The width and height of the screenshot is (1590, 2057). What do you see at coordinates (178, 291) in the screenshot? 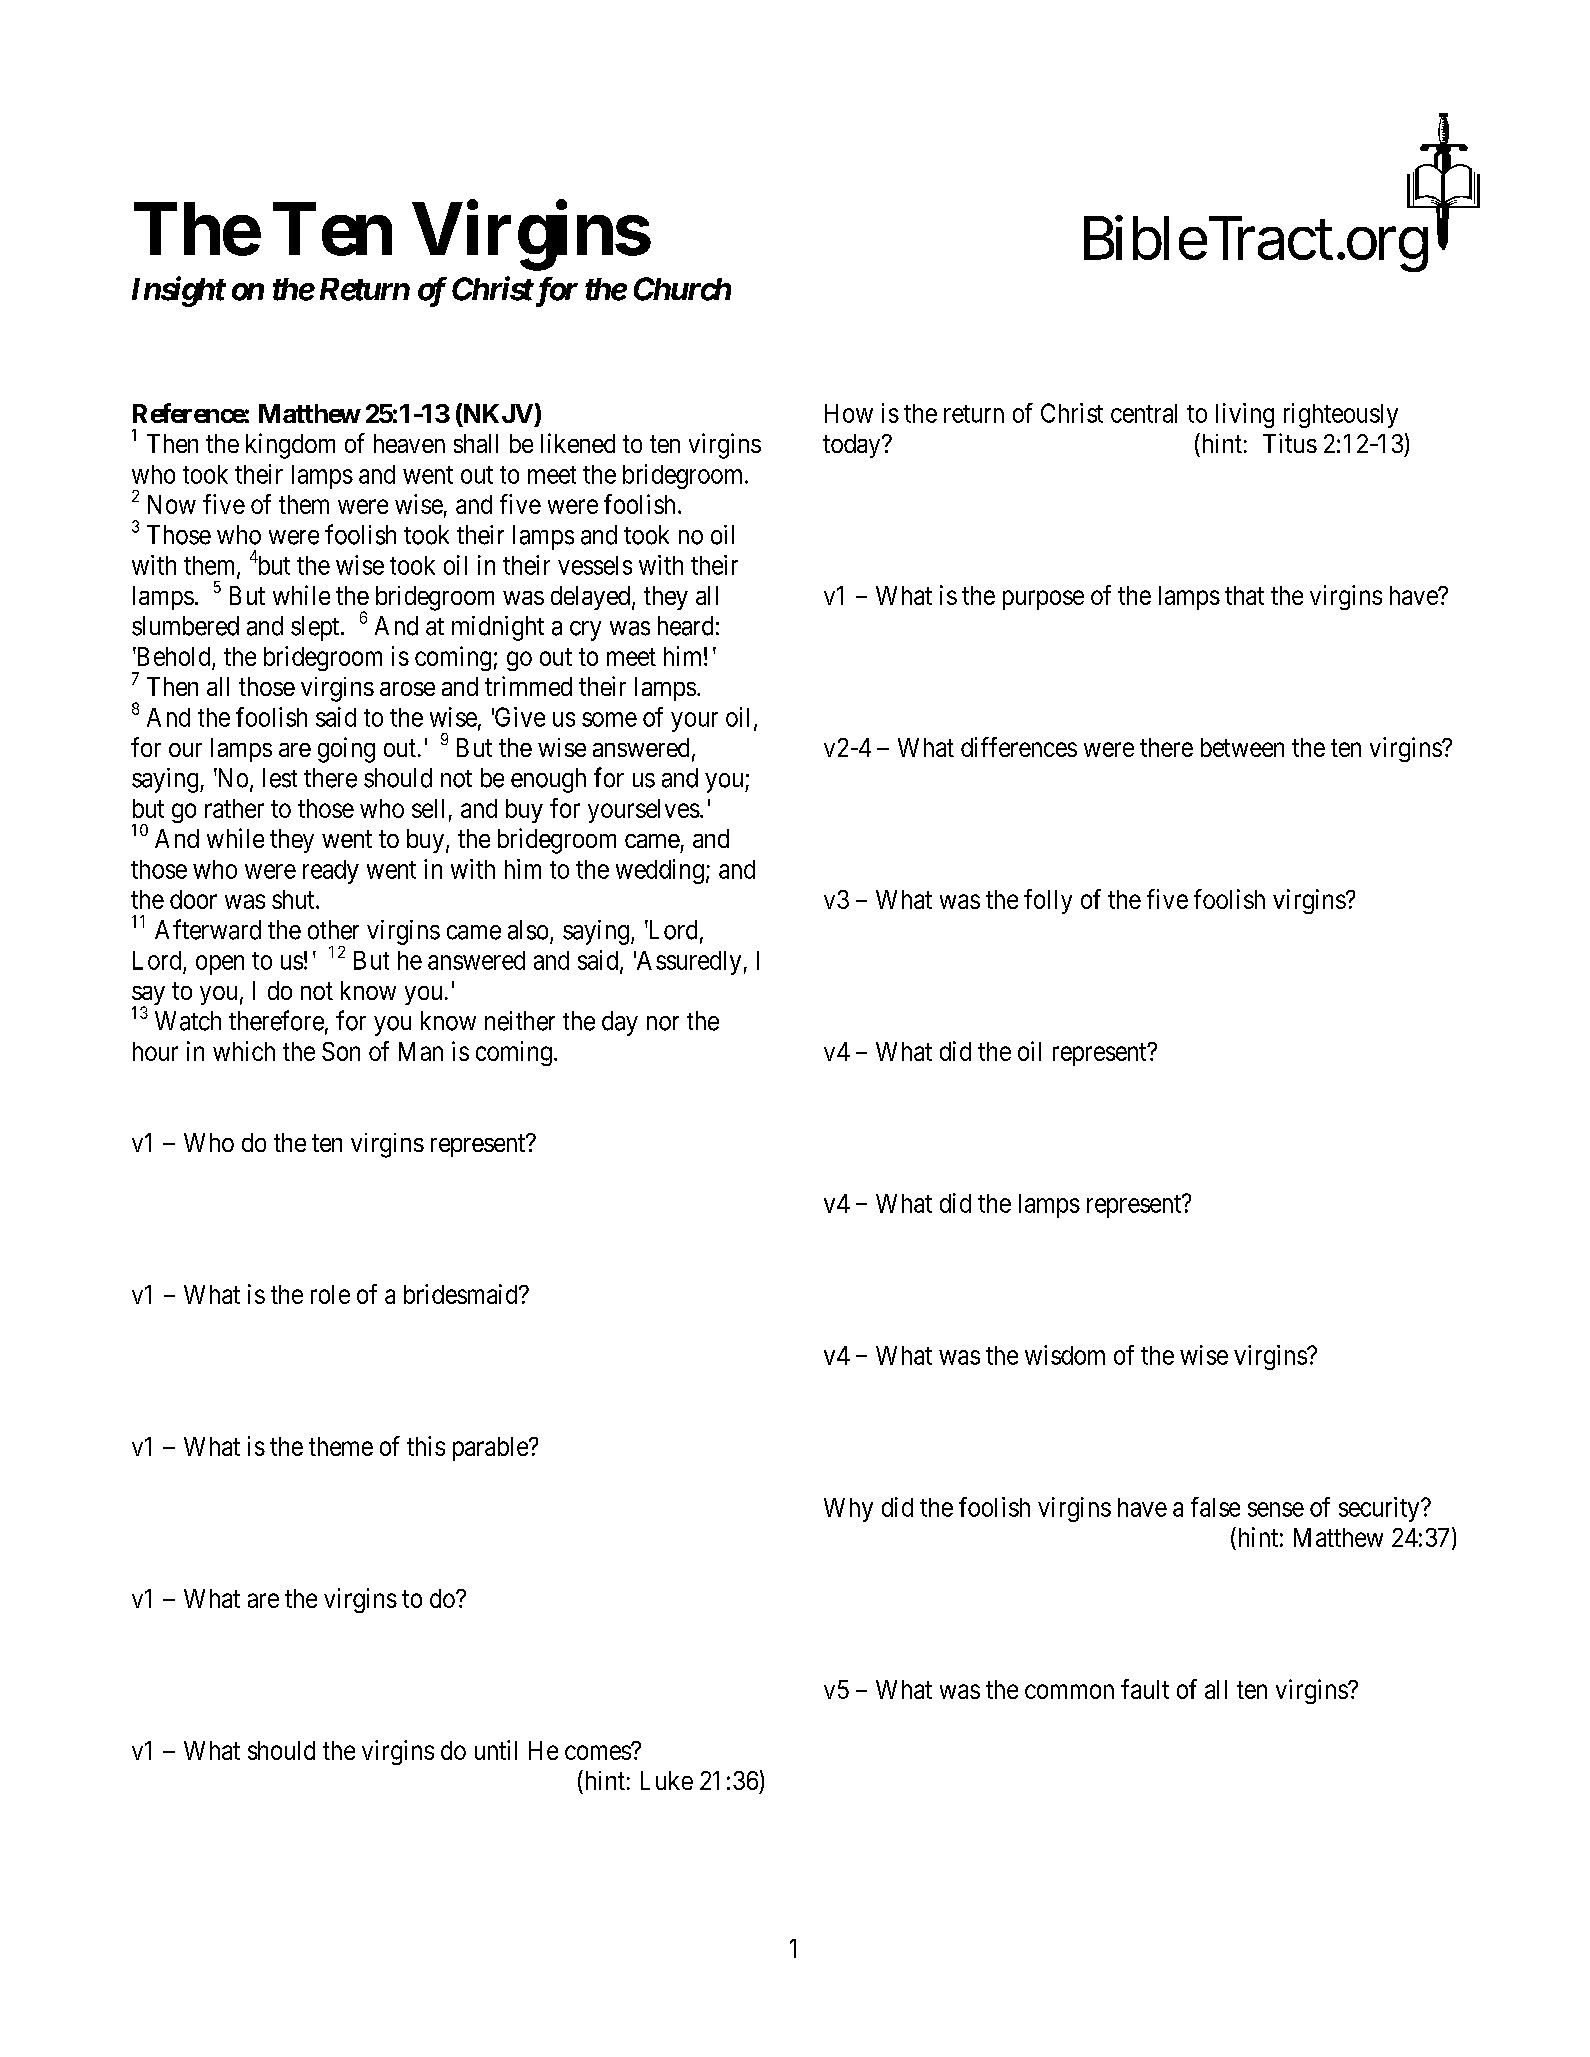
I see `Insight` at bounding box center [178, 291].
